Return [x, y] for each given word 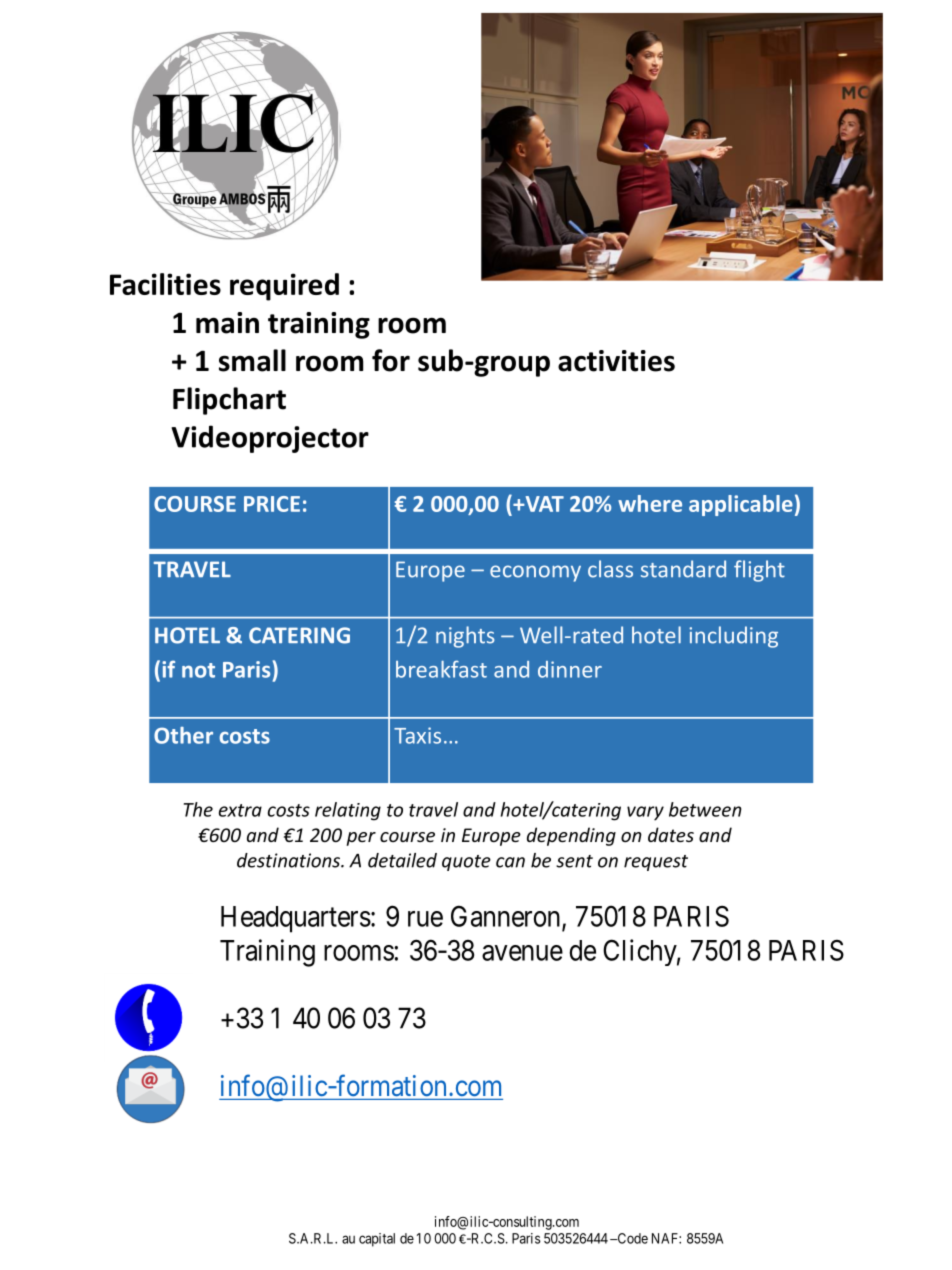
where [650, 503]
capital [377, 1240]
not [198, 670]
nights [465, 637]
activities [616, 361]
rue [425, 919]
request [656, 863]
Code [631, 1238]
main [227, 323]
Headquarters [296, 919]
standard [683, 569]
